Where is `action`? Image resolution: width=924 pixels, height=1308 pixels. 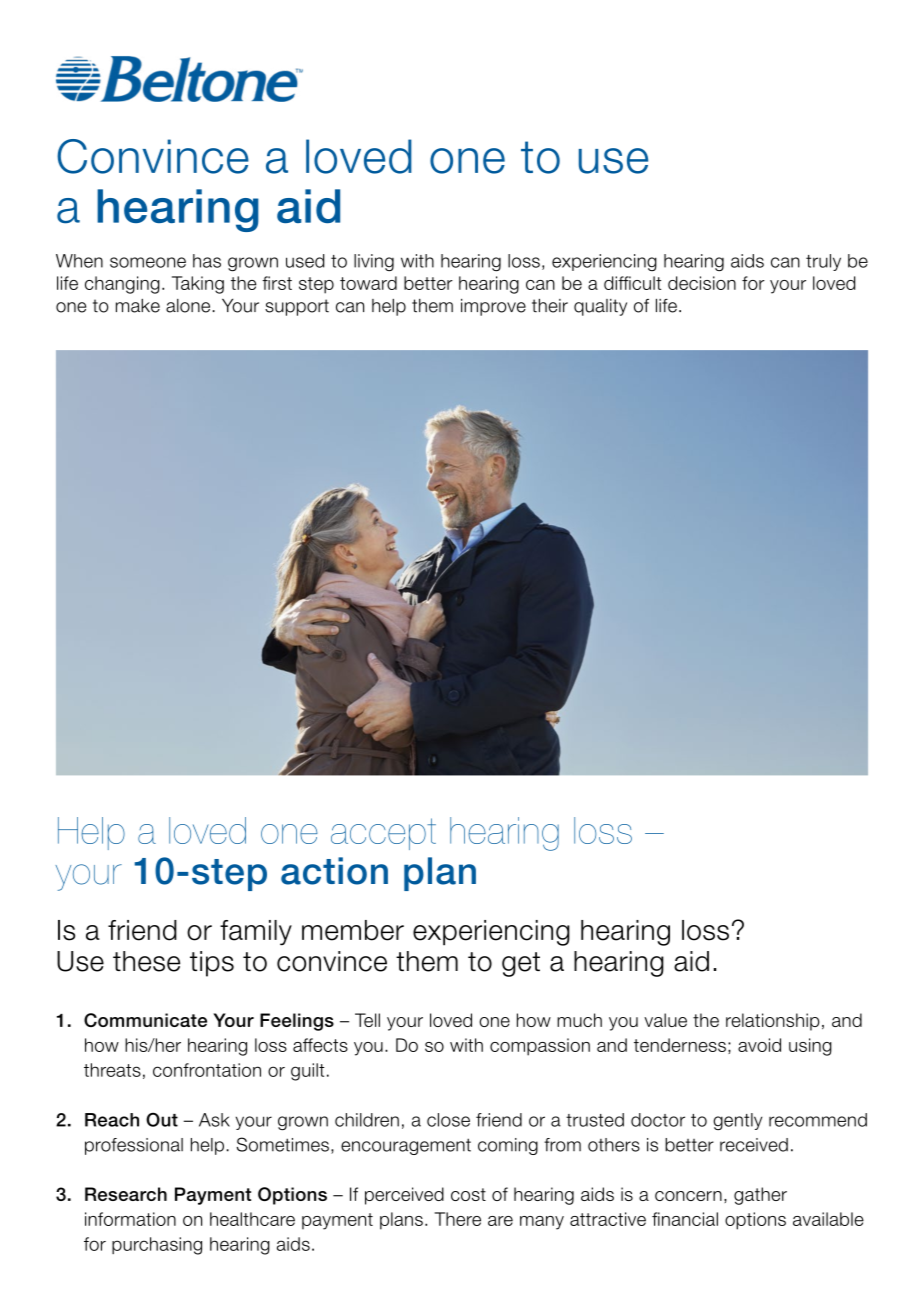
action is located at coordinates (334, 871).
